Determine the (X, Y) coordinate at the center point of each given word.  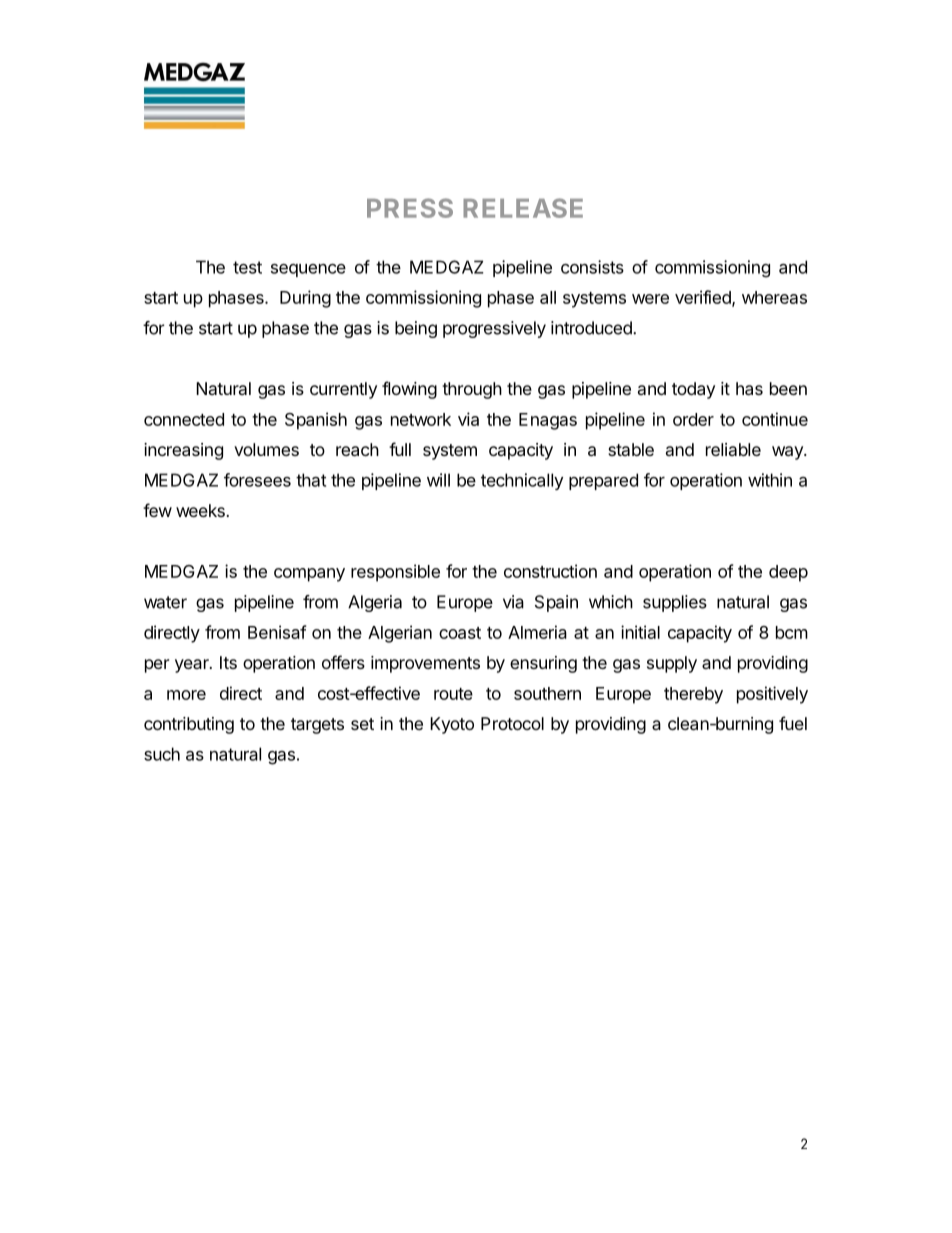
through (472, 390)
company (309, 575)
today (693, 390)
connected (184, 419)
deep (788, 573)
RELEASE (523, 208)
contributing (189, 725)
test (247, 267)
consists (592, 267)
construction (550, 571)
